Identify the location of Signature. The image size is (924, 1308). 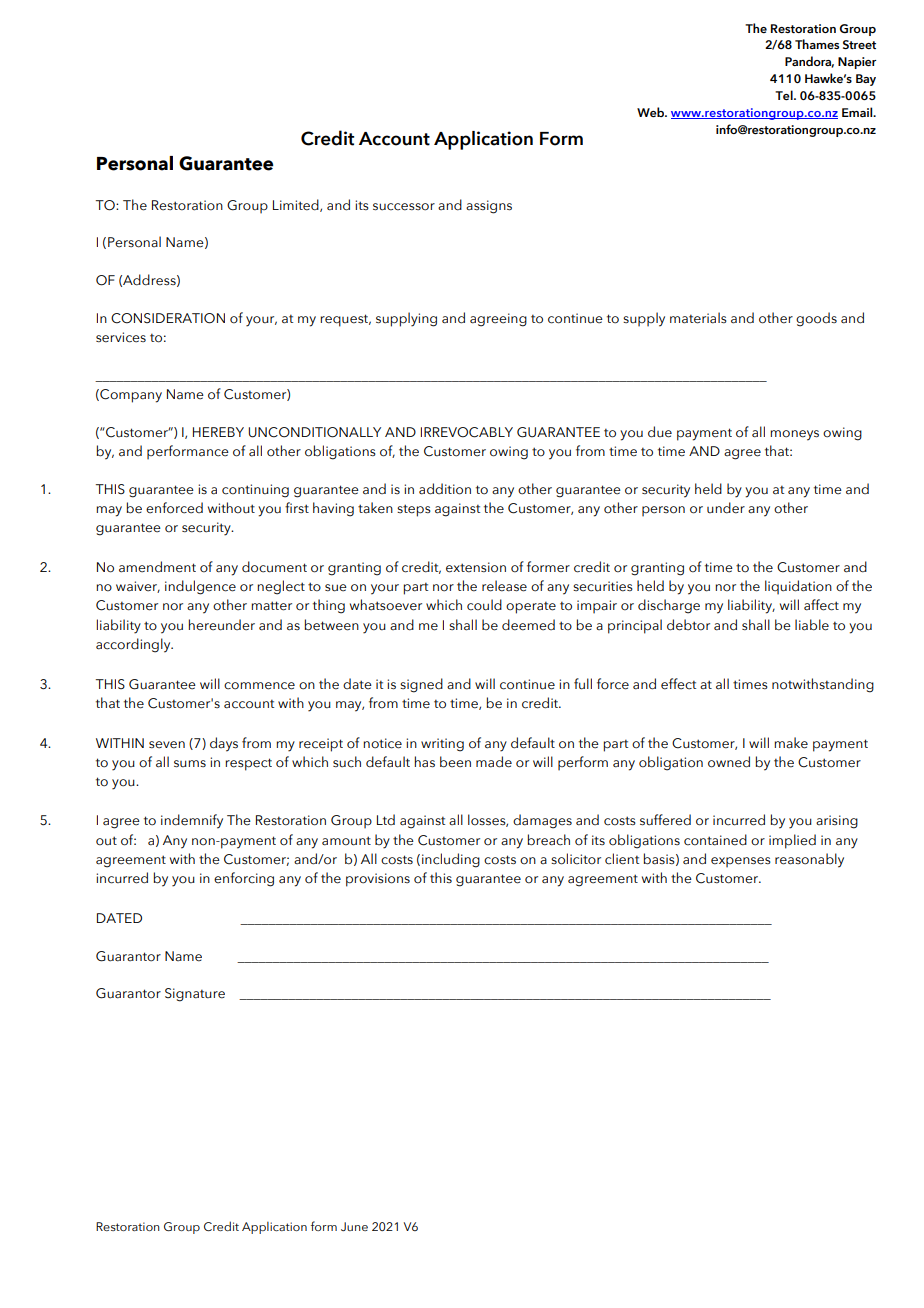
(195, 995).
